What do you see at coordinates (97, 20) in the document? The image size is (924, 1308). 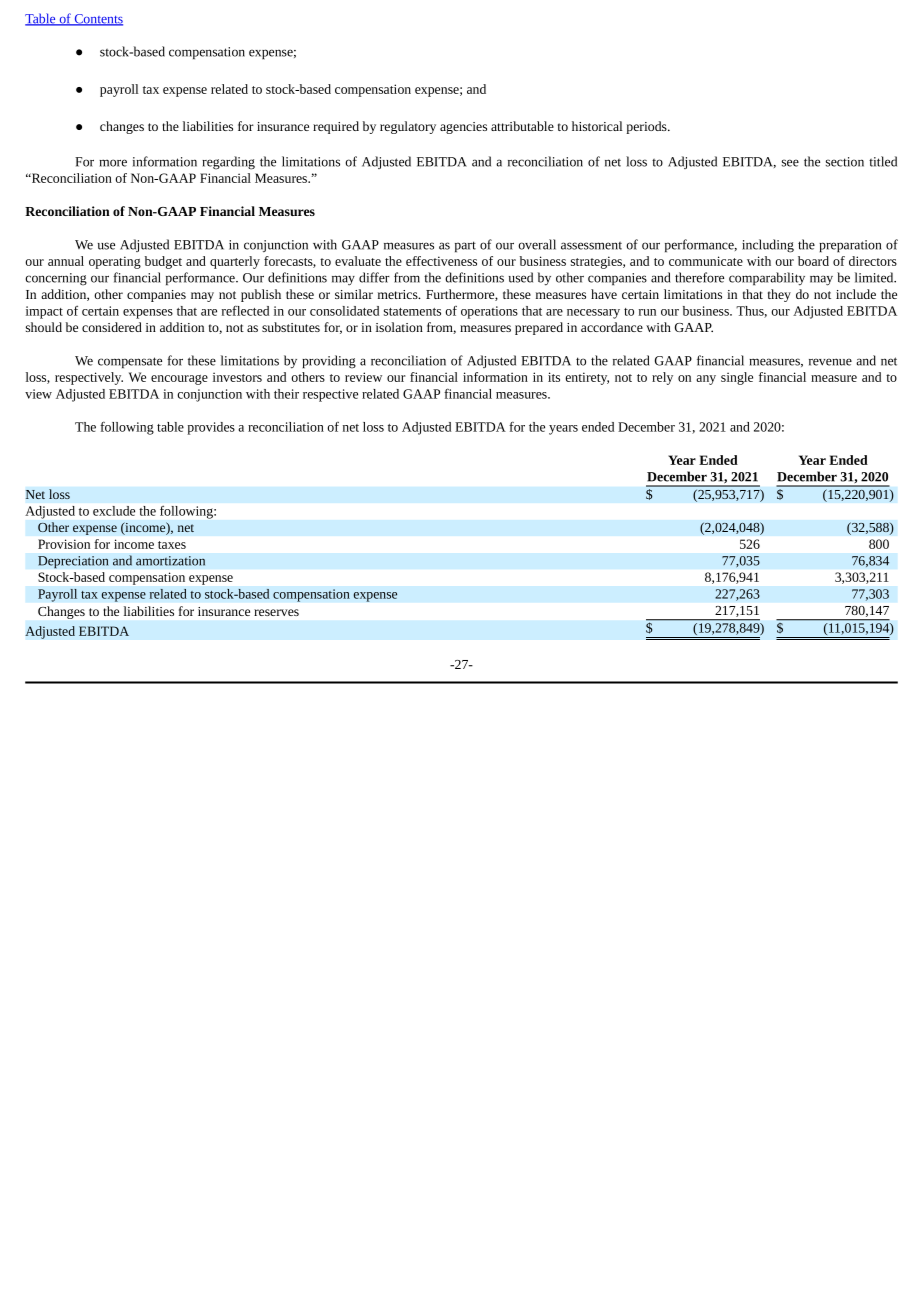 I see `Contents` at bounding box center [97, 20].
